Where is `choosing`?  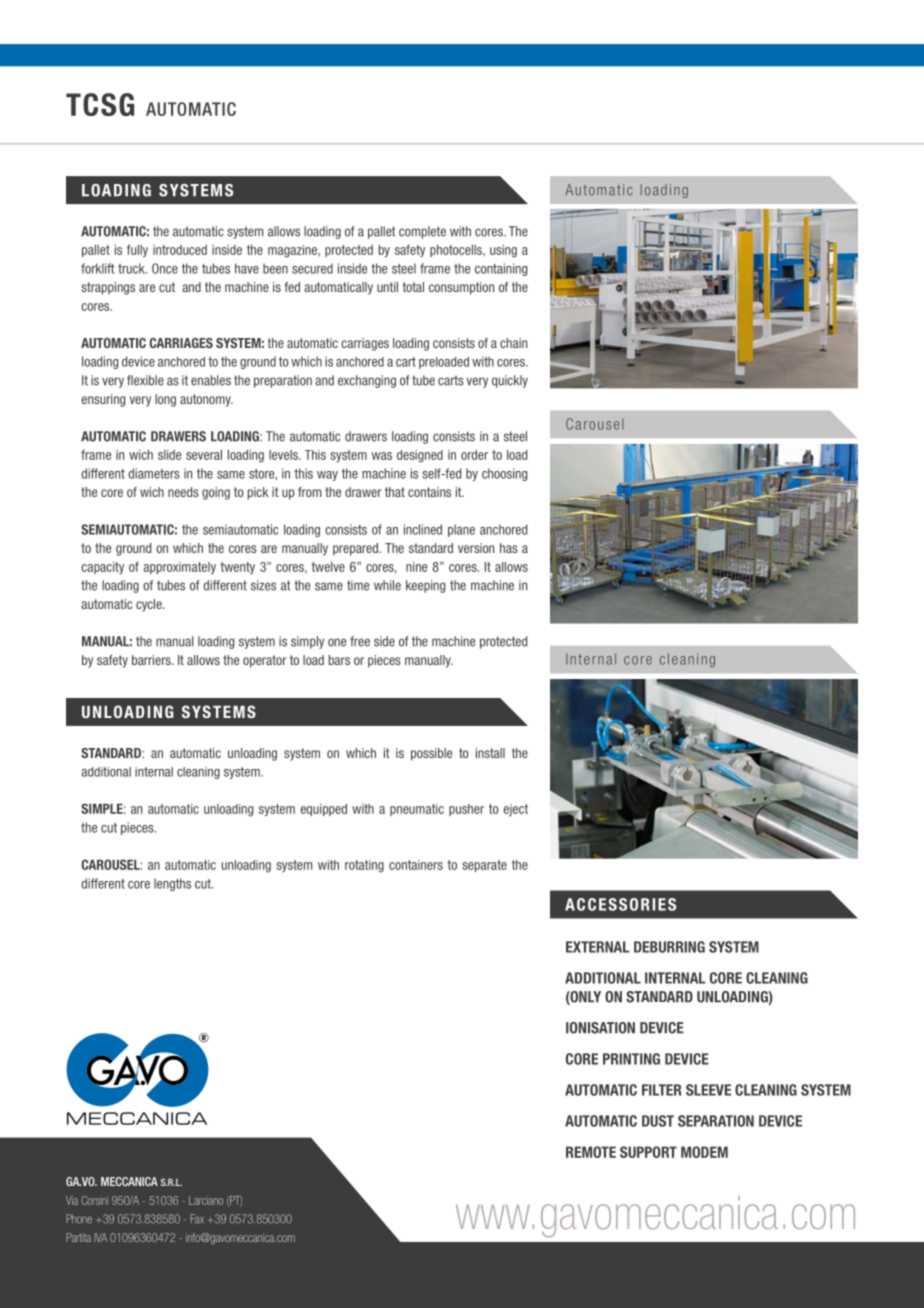 choosing is located at coordinates (504, 474).
